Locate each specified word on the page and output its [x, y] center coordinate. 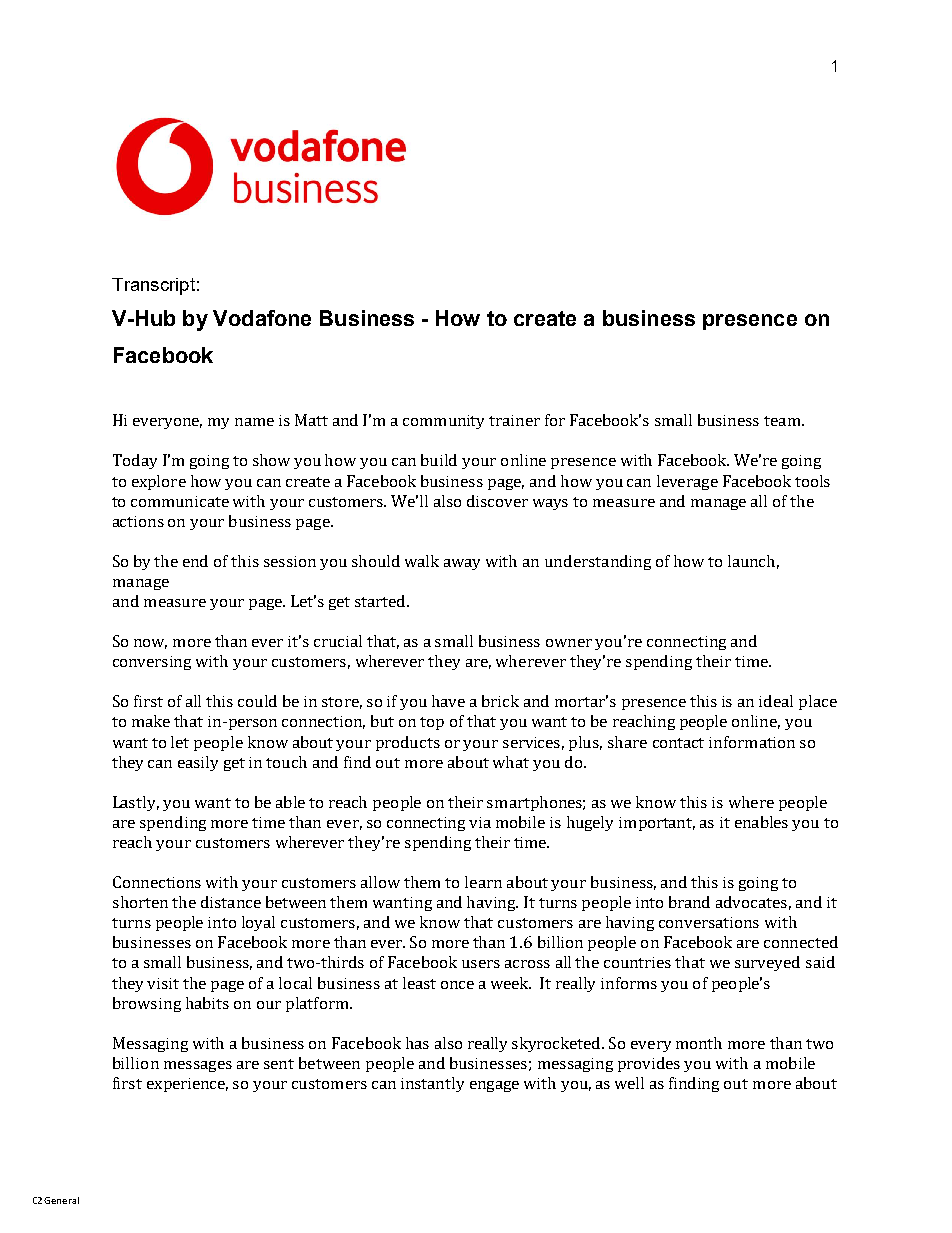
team [783, 421]
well [629, 1083]
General [61, 1200]
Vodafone [262, 318]
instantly [432, 1084]
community [443, 422]
